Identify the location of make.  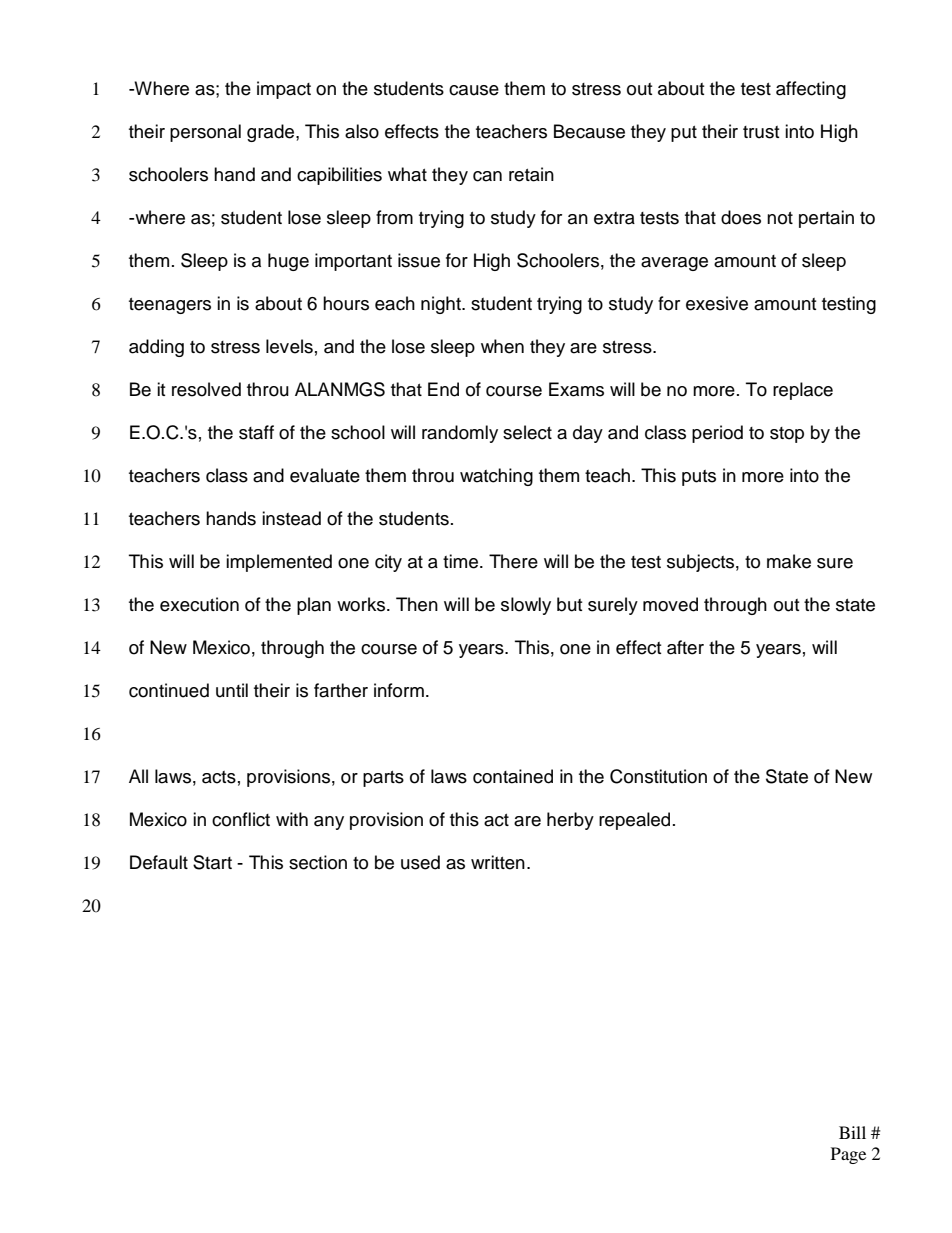
(789, 561).
